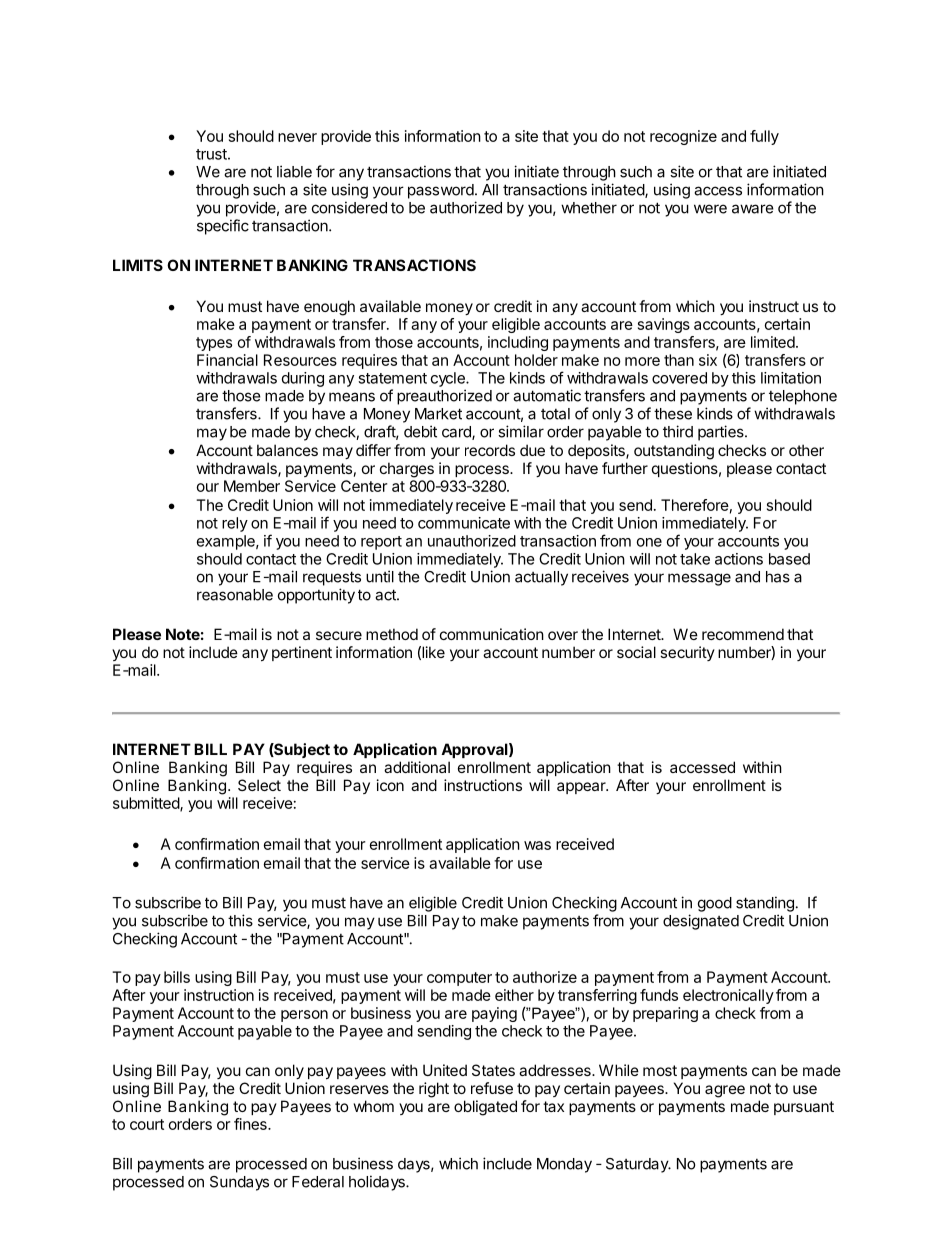 The width and height of the screenshot is (952, 1233). Describe the element at coordinates (485, 1108) in the screenshot. I see `obligated` at that location.
